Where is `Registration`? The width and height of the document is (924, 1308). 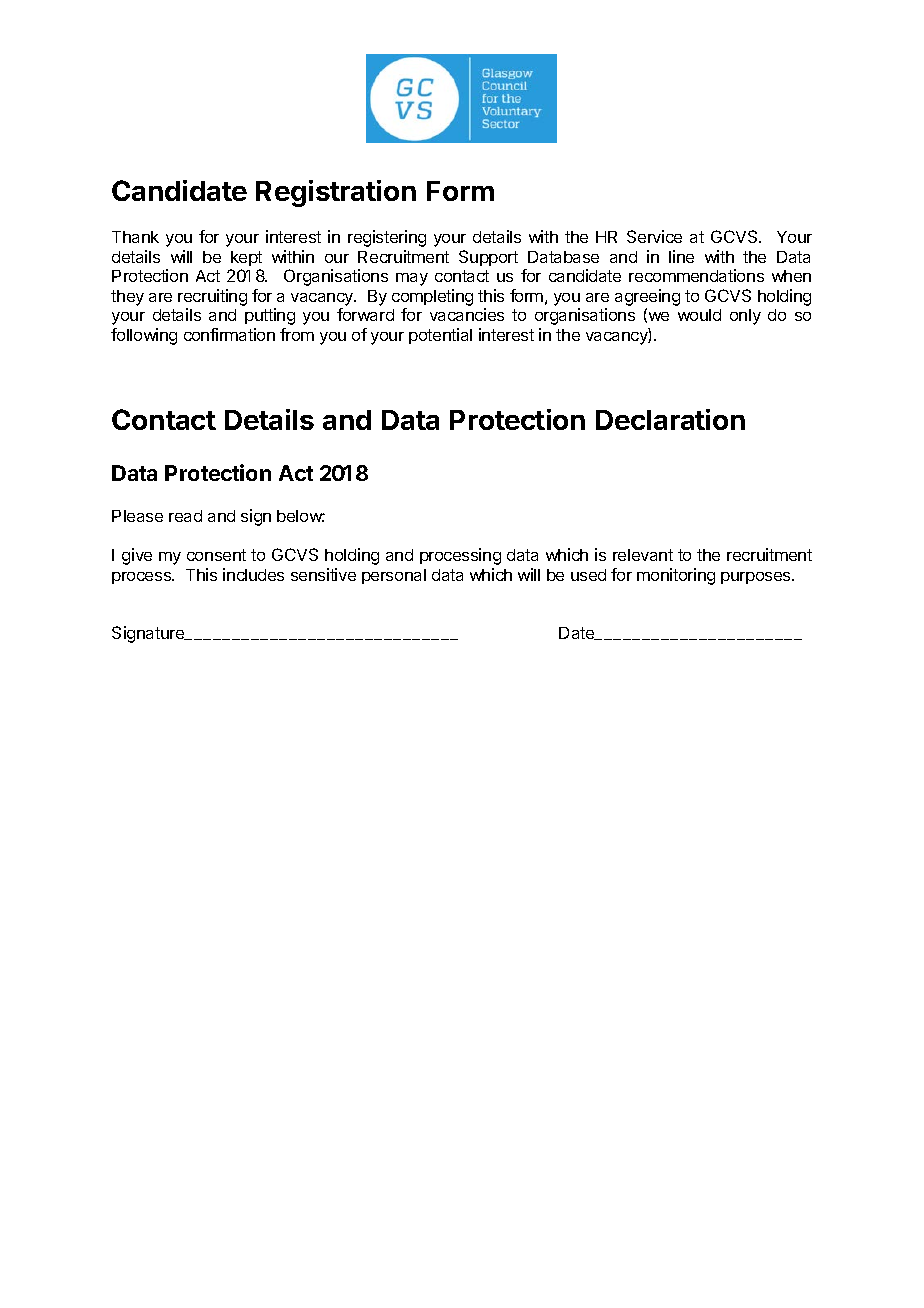
Registration is located at coordinates (336, 193).
